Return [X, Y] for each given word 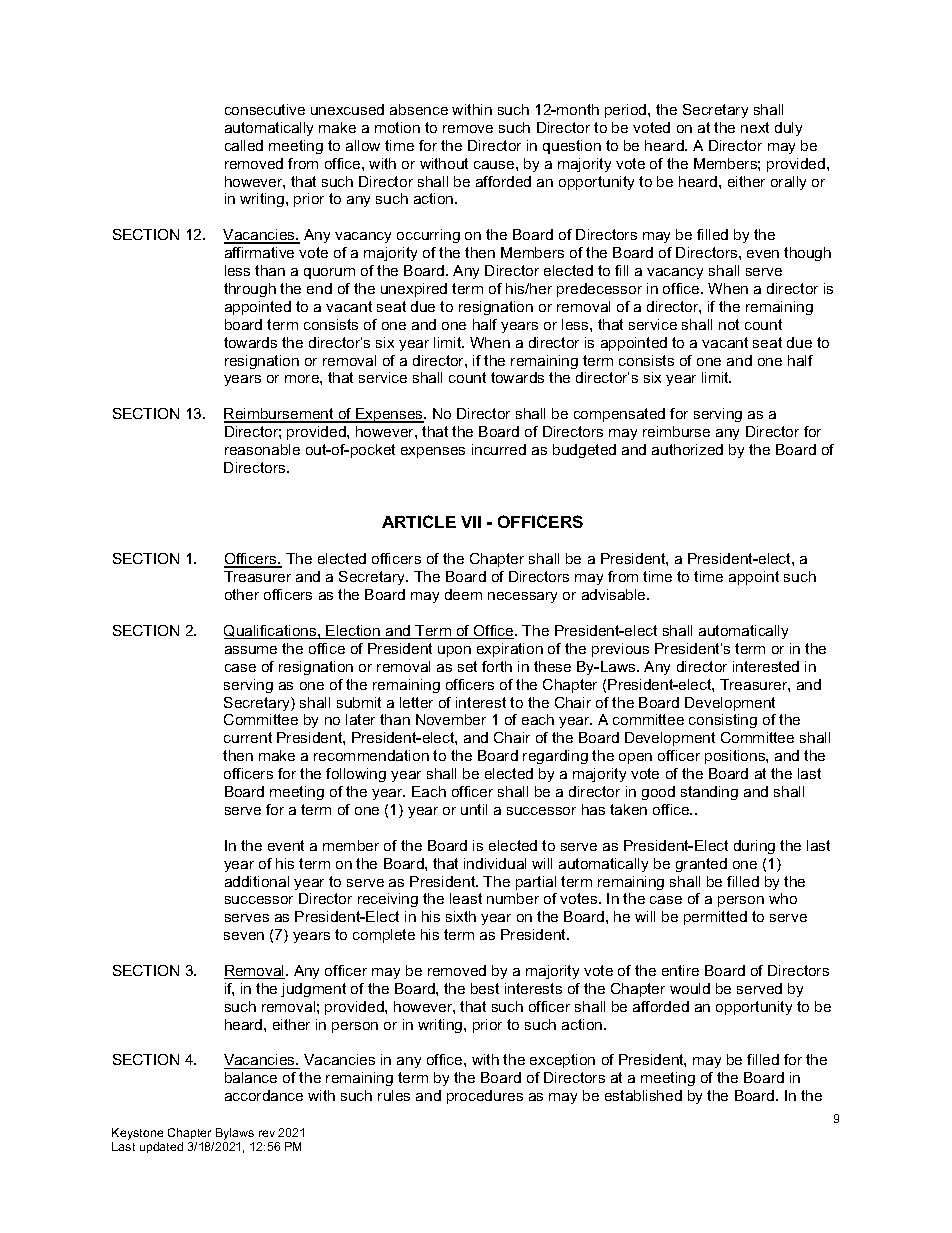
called [244, 145]
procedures [485, 1097]
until [474, 809]
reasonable [262, 449]
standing [709, 793]
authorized [687, 449]
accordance [264, 1095]
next [755, 127]
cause [495, 165]
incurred [499, 449]
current [248, 737]
